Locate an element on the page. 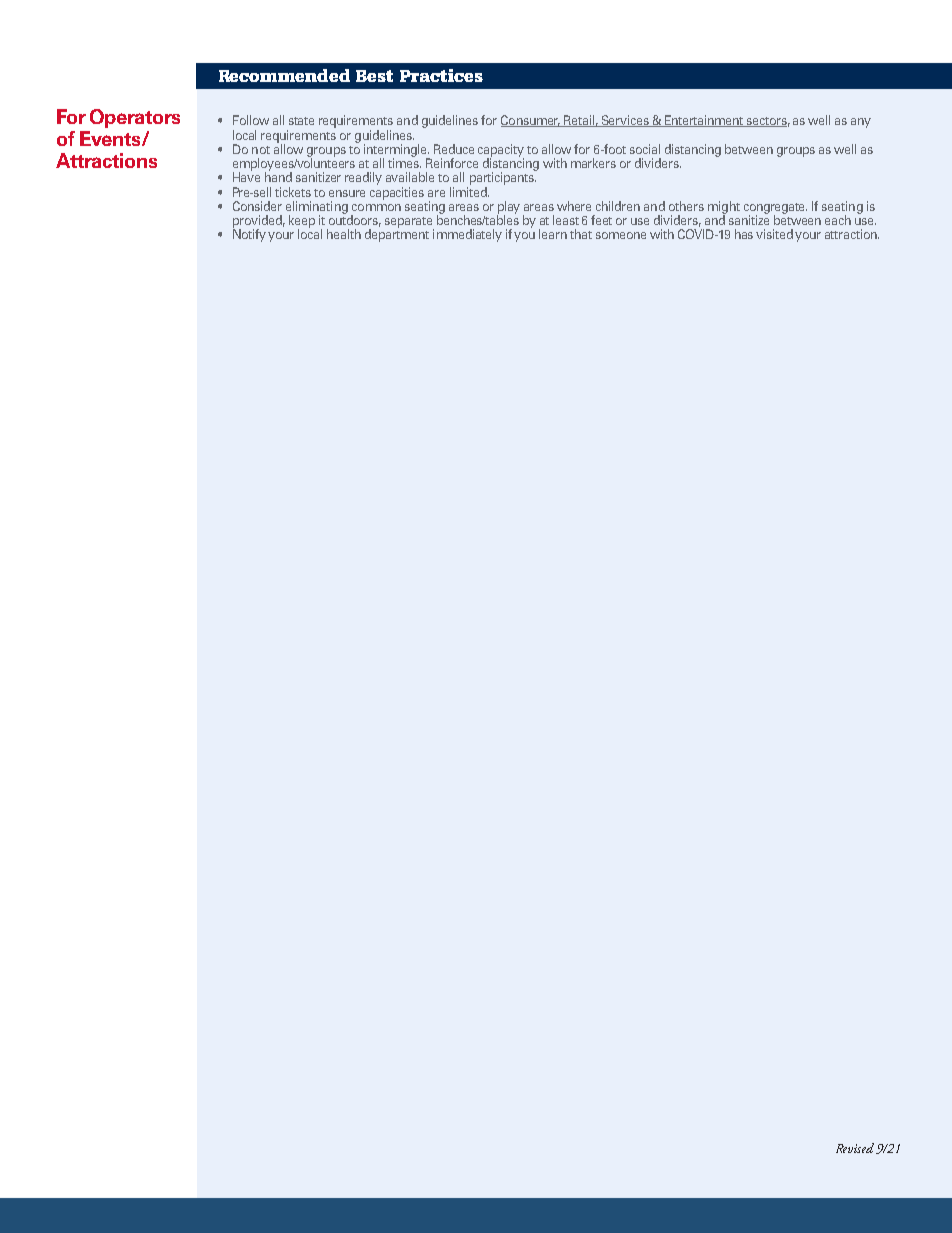 The width and height of the page is (952, 1233). someone is located at coordinates (621, 235).
